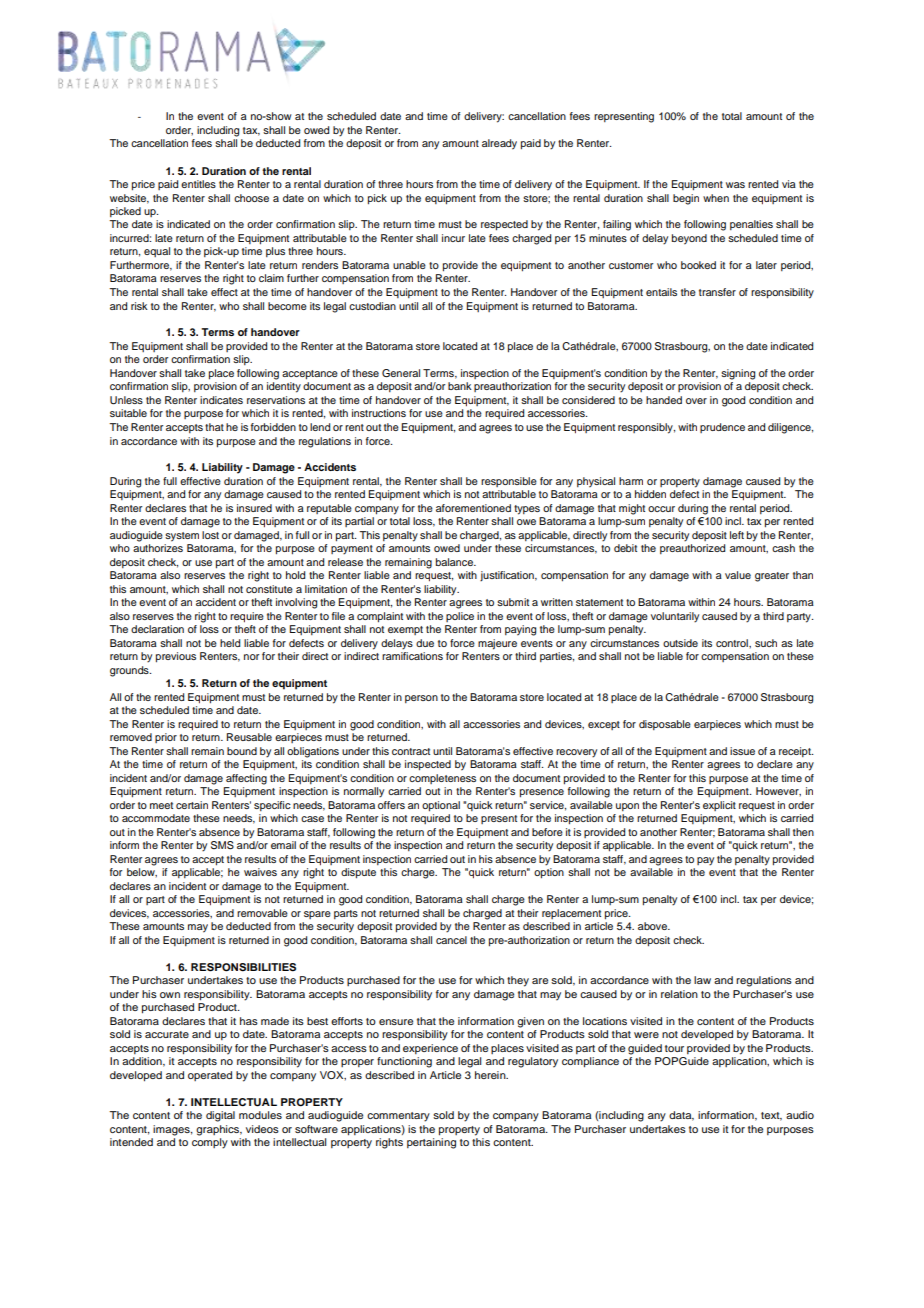 The height and width of the screenshot is (1308, 924). What do you see at coordinates (735, 185) in the screenshot?
I see `was` at bounding box center [735, 185].
